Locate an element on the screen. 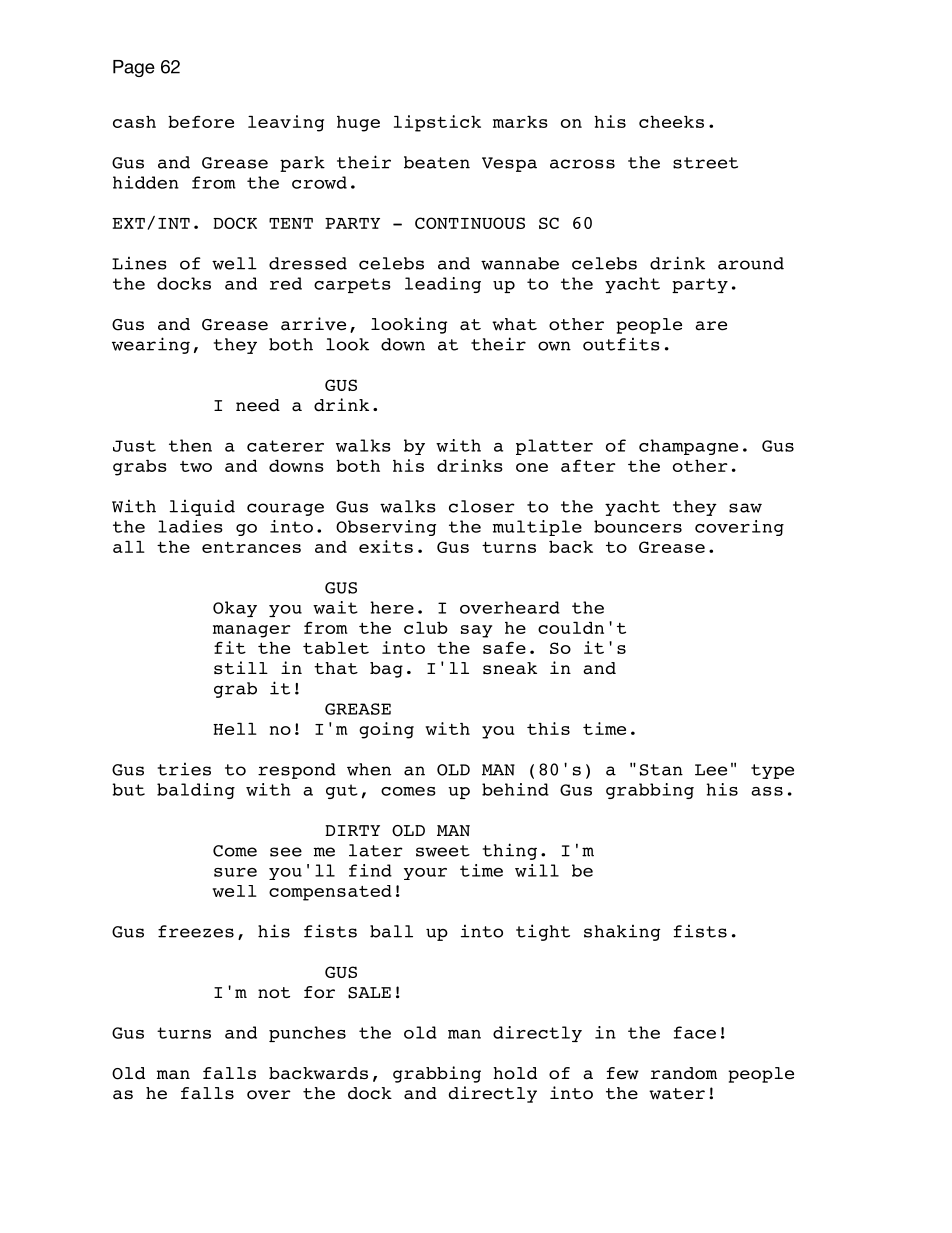 The height and width of the screenshot is (1233, 952). not is located at coordinates (274, 993).
